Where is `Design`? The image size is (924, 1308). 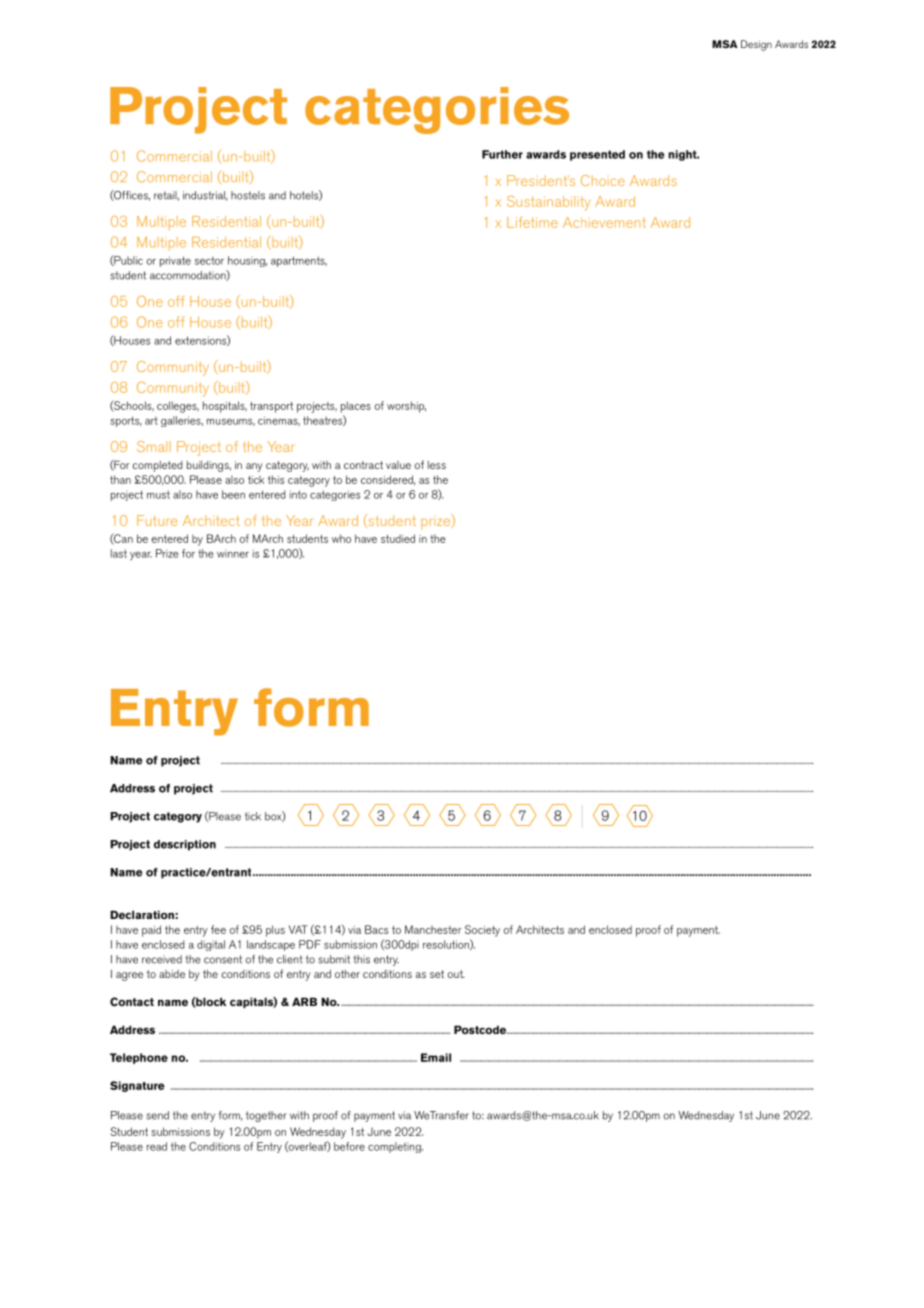 Design is located at coordinates (756, 45).
